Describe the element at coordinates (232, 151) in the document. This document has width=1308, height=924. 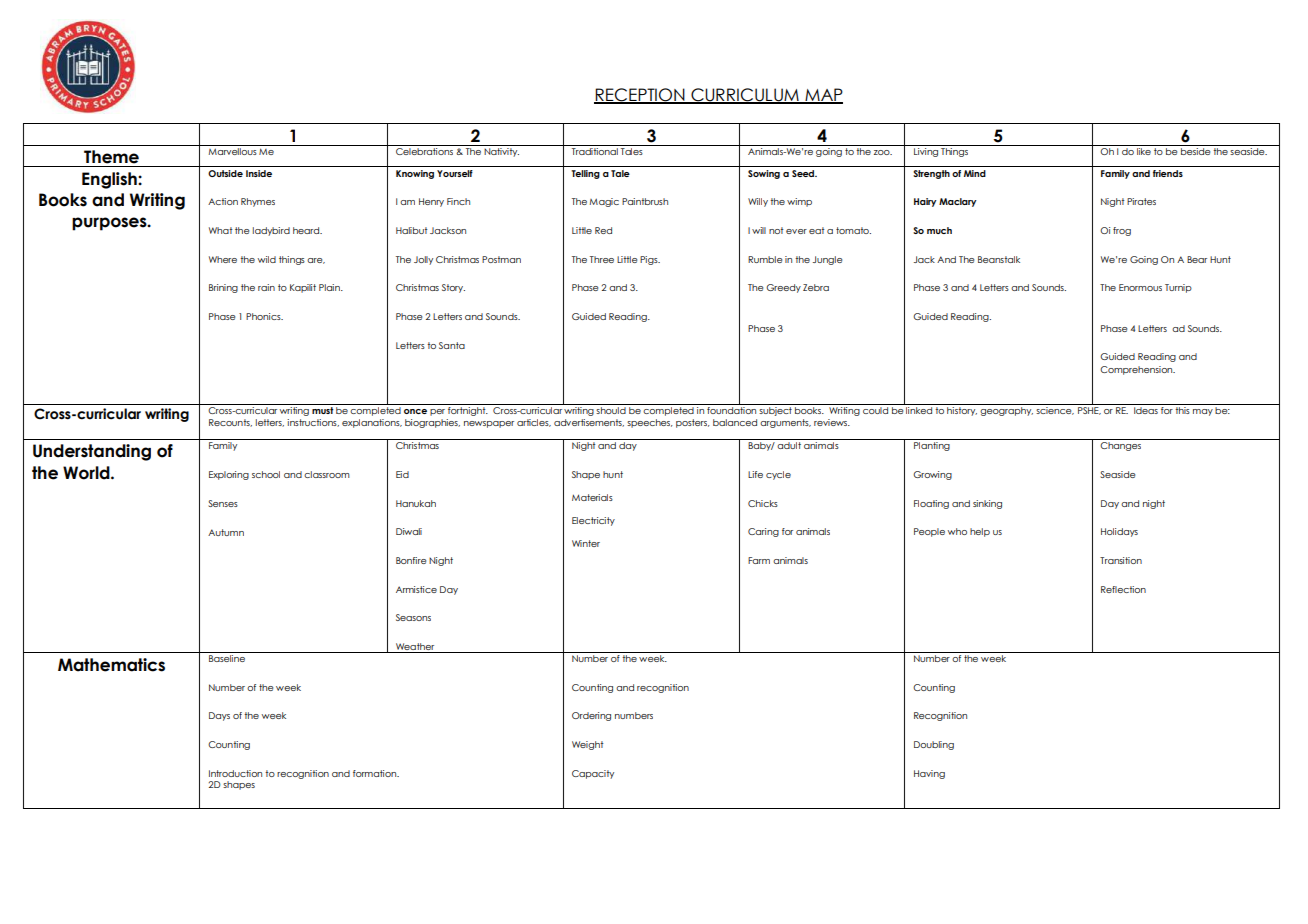
I see `Marvellous` at that location.
